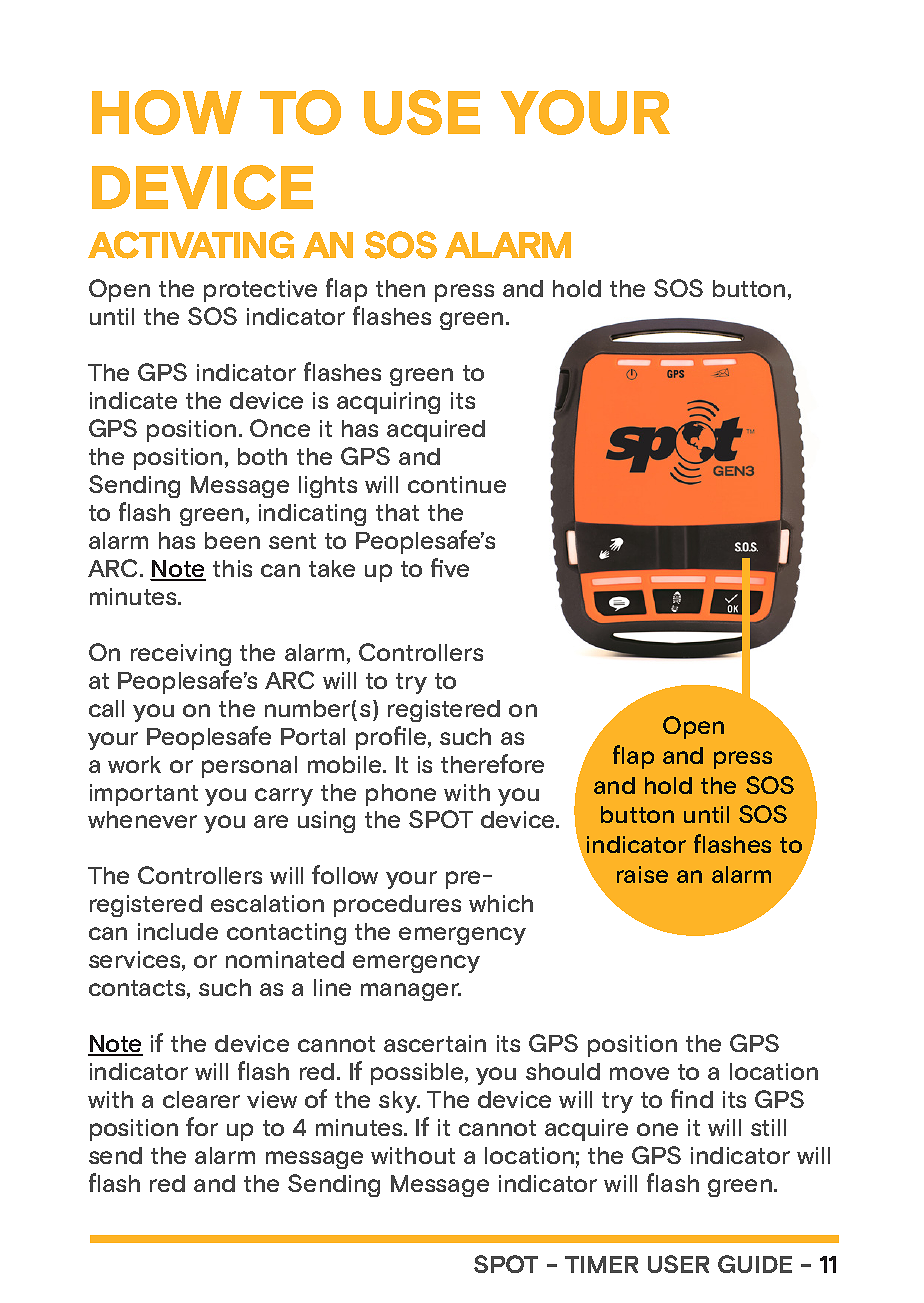  What do you see at coordinates (397, 906) in the screenshot?
I see `procedures` at bounding box center [397, 906].
